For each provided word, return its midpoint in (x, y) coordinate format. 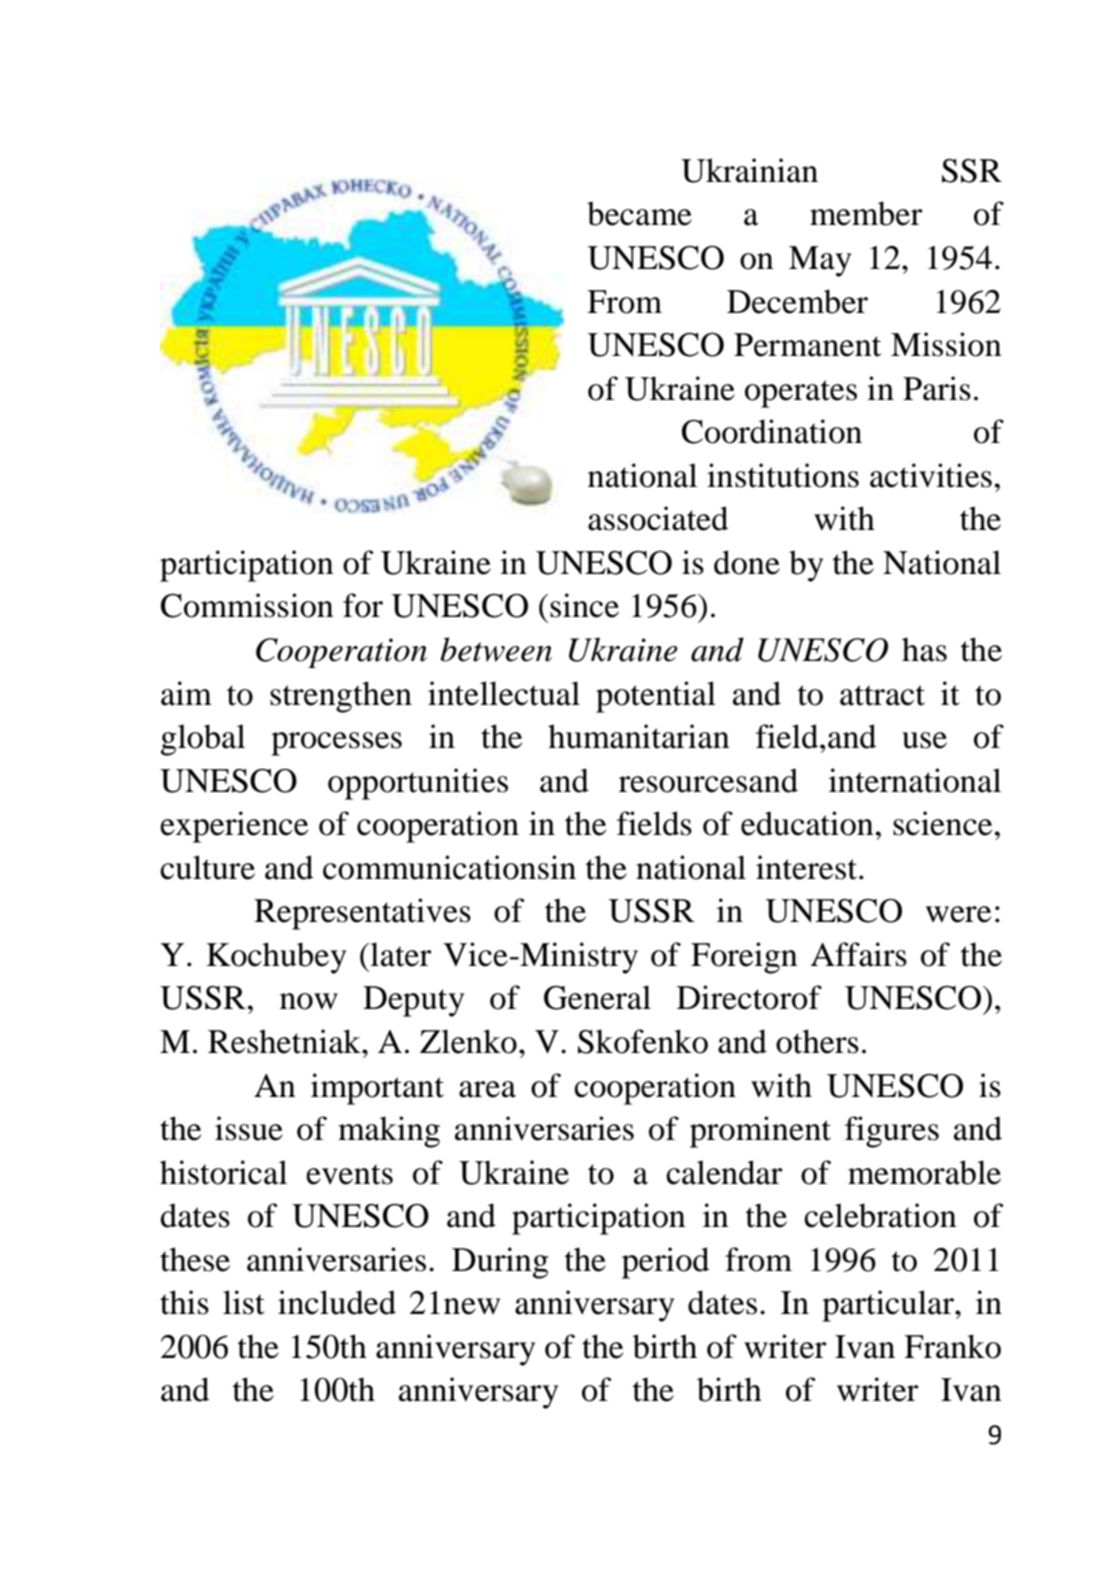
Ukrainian (749, 170)
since (584, 605)
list (244, 1302)
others (817, 1041)
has (924, 649)
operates (801, 394)
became (639, 213)
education (807, 823)
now (309, 1001)
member (866, 213)
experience (234, 827)
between (496, 649)
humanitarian (639, 736)
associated (658, 518)
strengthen (341, 697)
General (597, 997)
